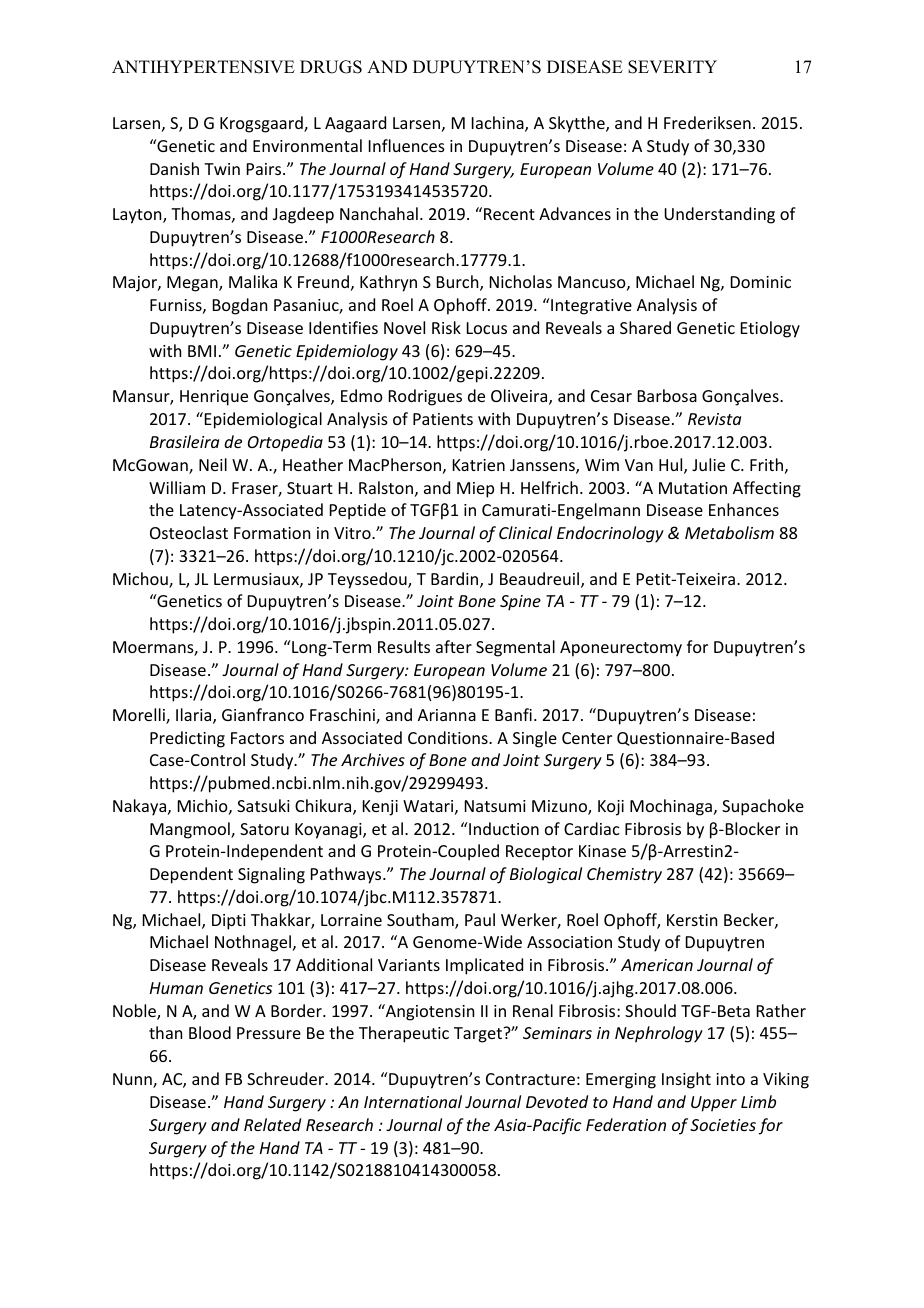 This document has width=924, height=1308. What do you see at coordinates (272, 1124) in the document?
I see `Related` at bounding box center [272, 1124].
